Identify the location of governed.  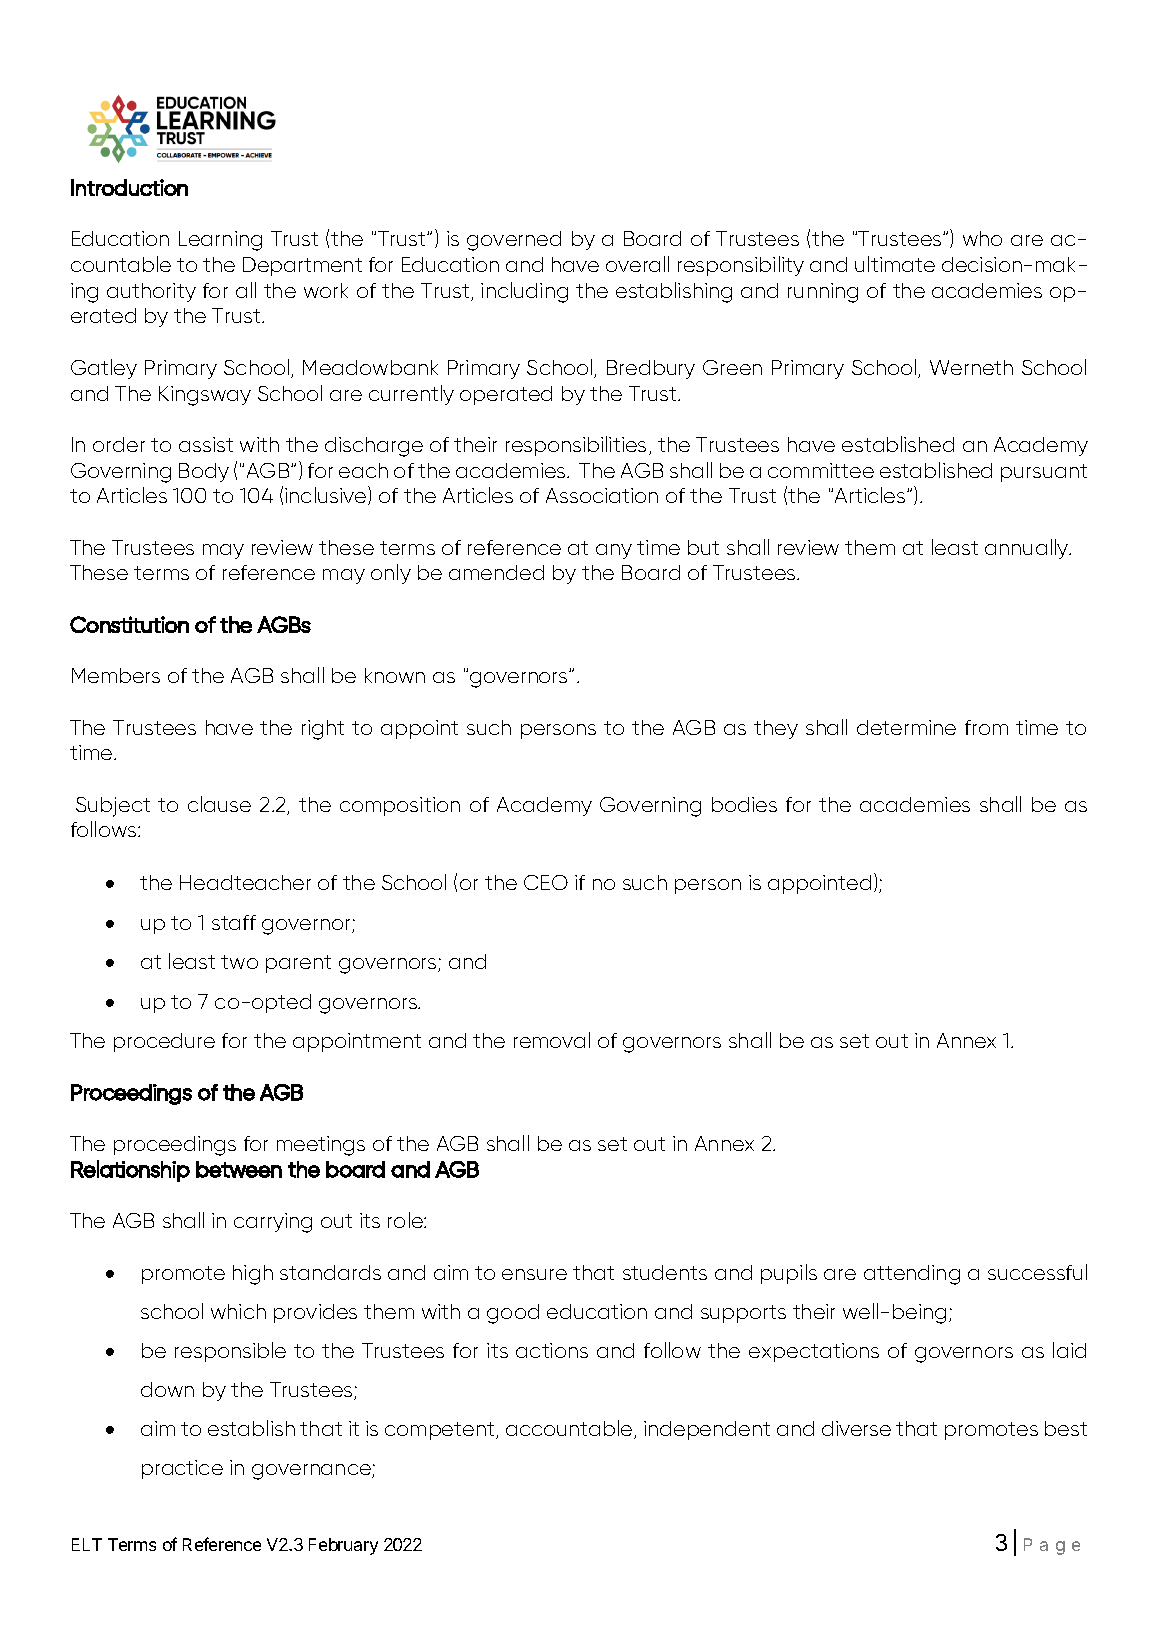
(514, 241).
